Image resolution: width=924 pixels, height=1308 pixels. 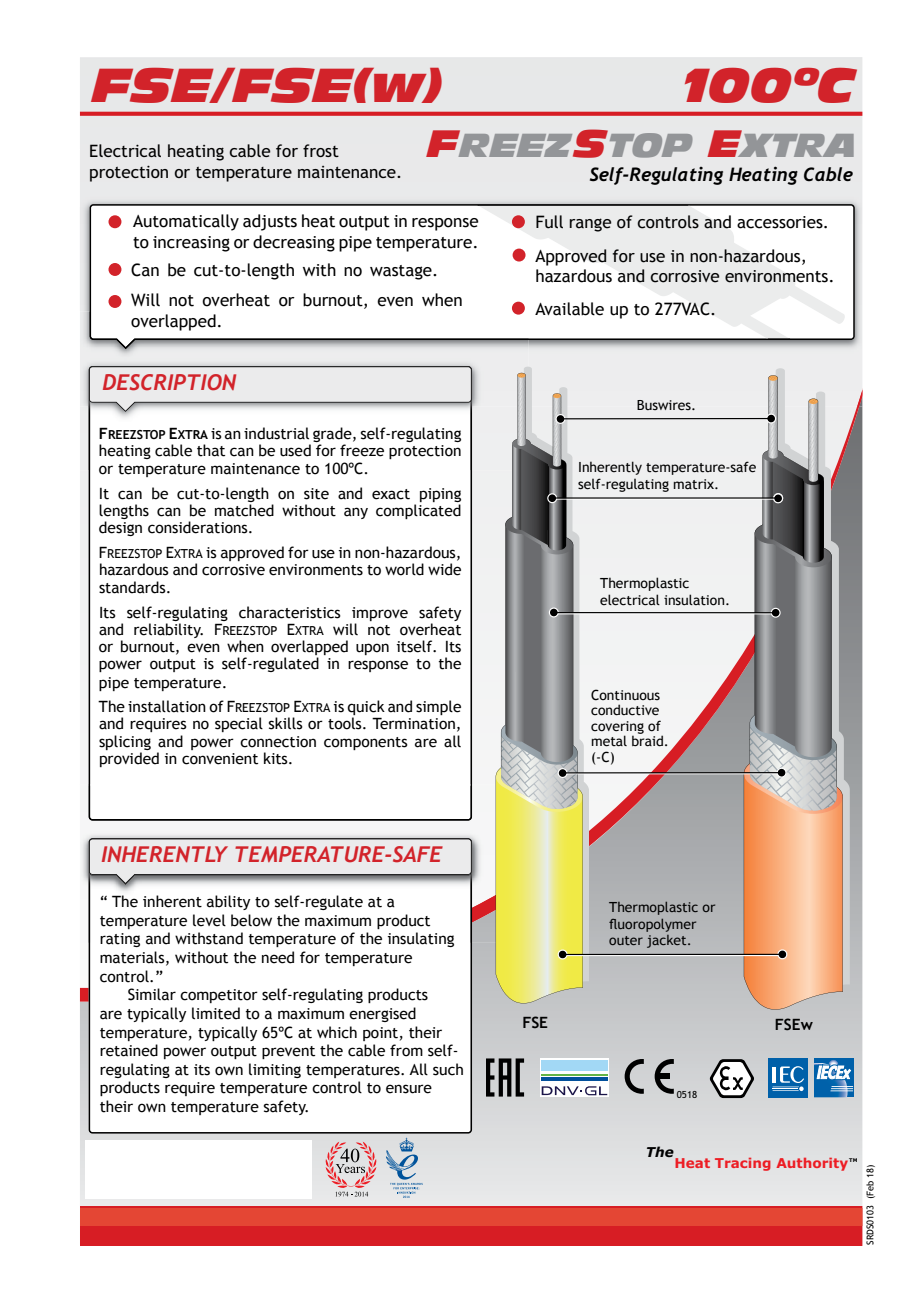 I want to click on considerations, so click(x=199, y=527).
